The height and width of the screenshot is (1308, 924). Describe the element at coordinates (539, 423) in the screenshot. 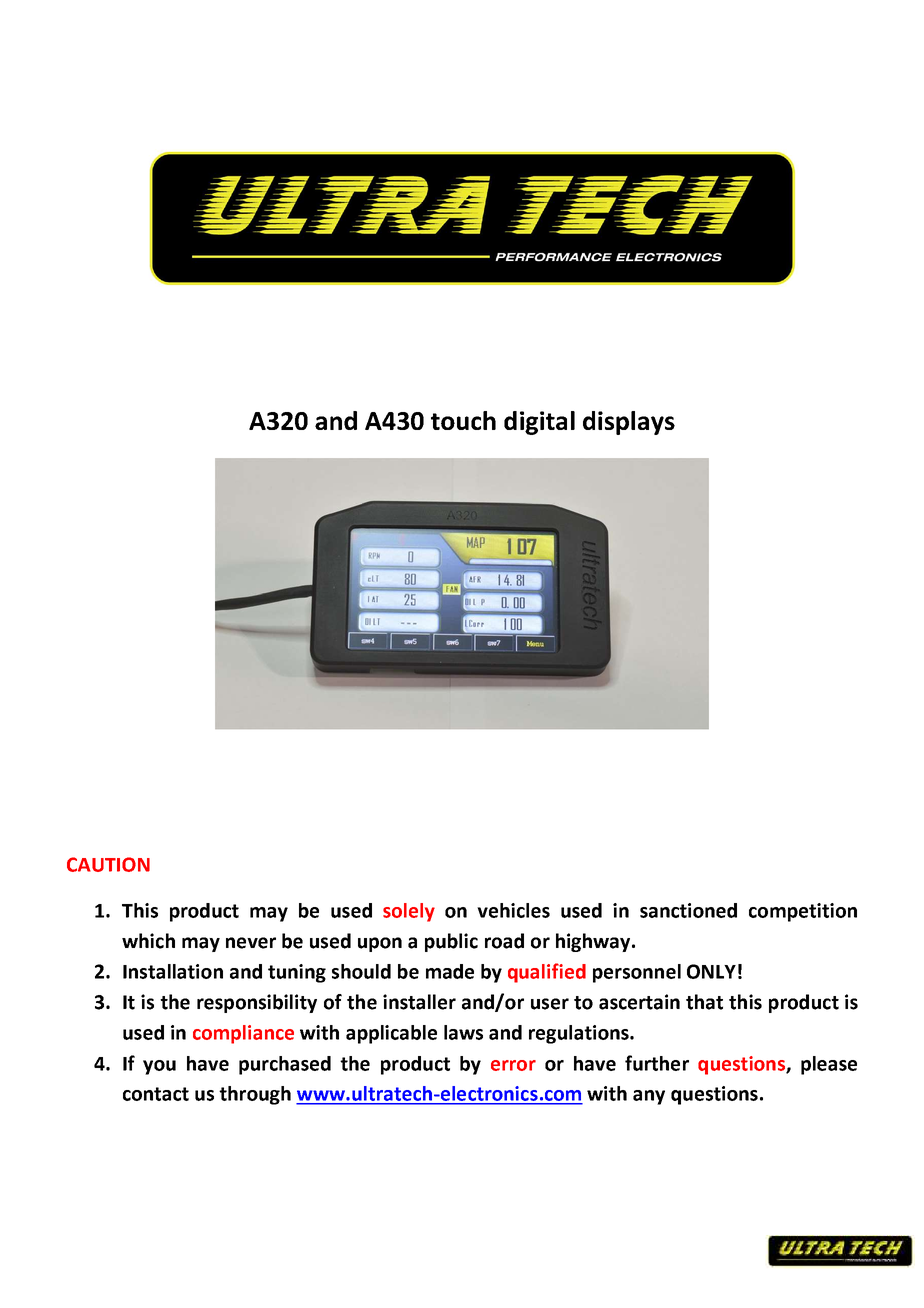

I see `digital` at that location.
